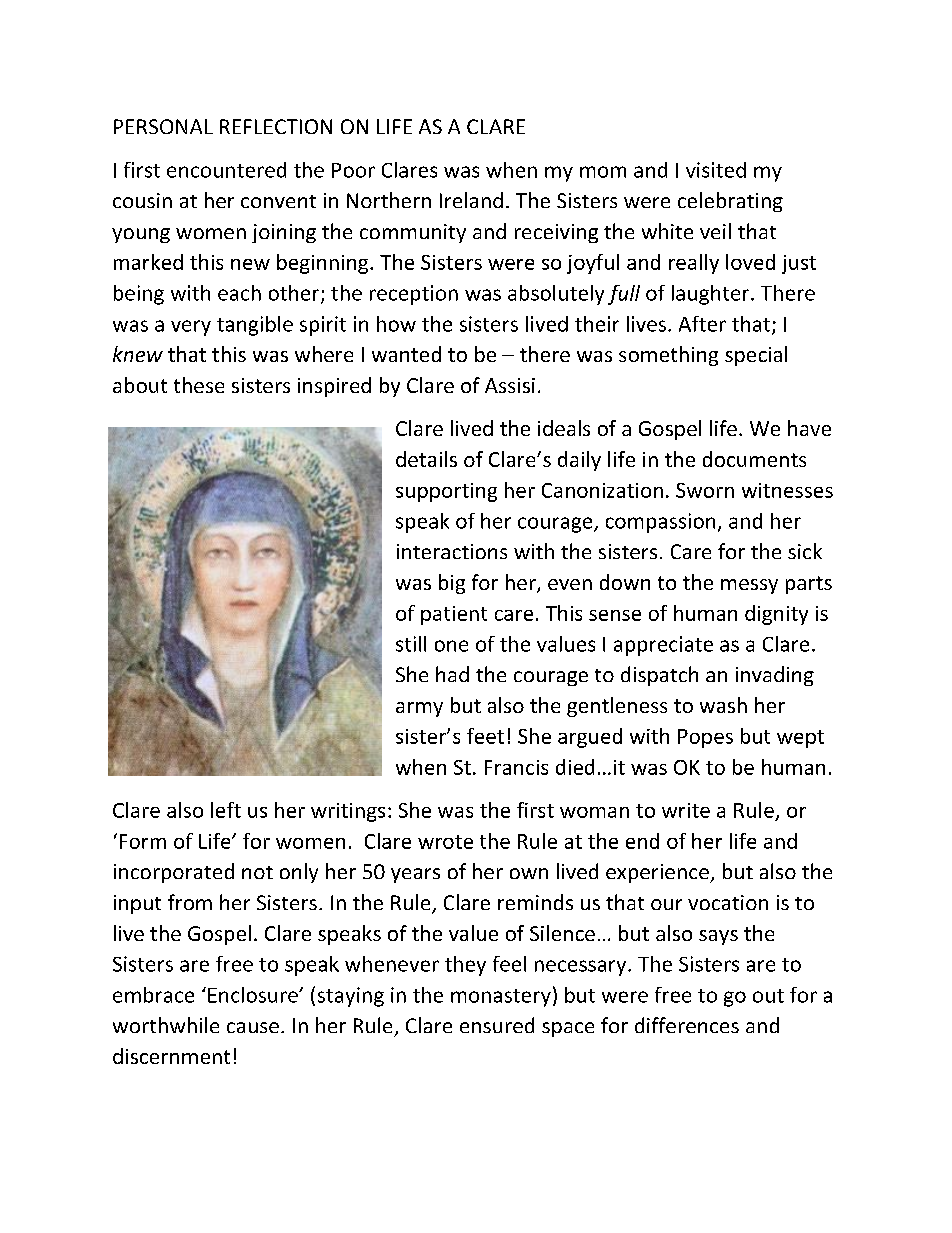  What do you see at coordinates (253, 1027) in the page?
I see `cause` at bounding box center [253, 1027].
